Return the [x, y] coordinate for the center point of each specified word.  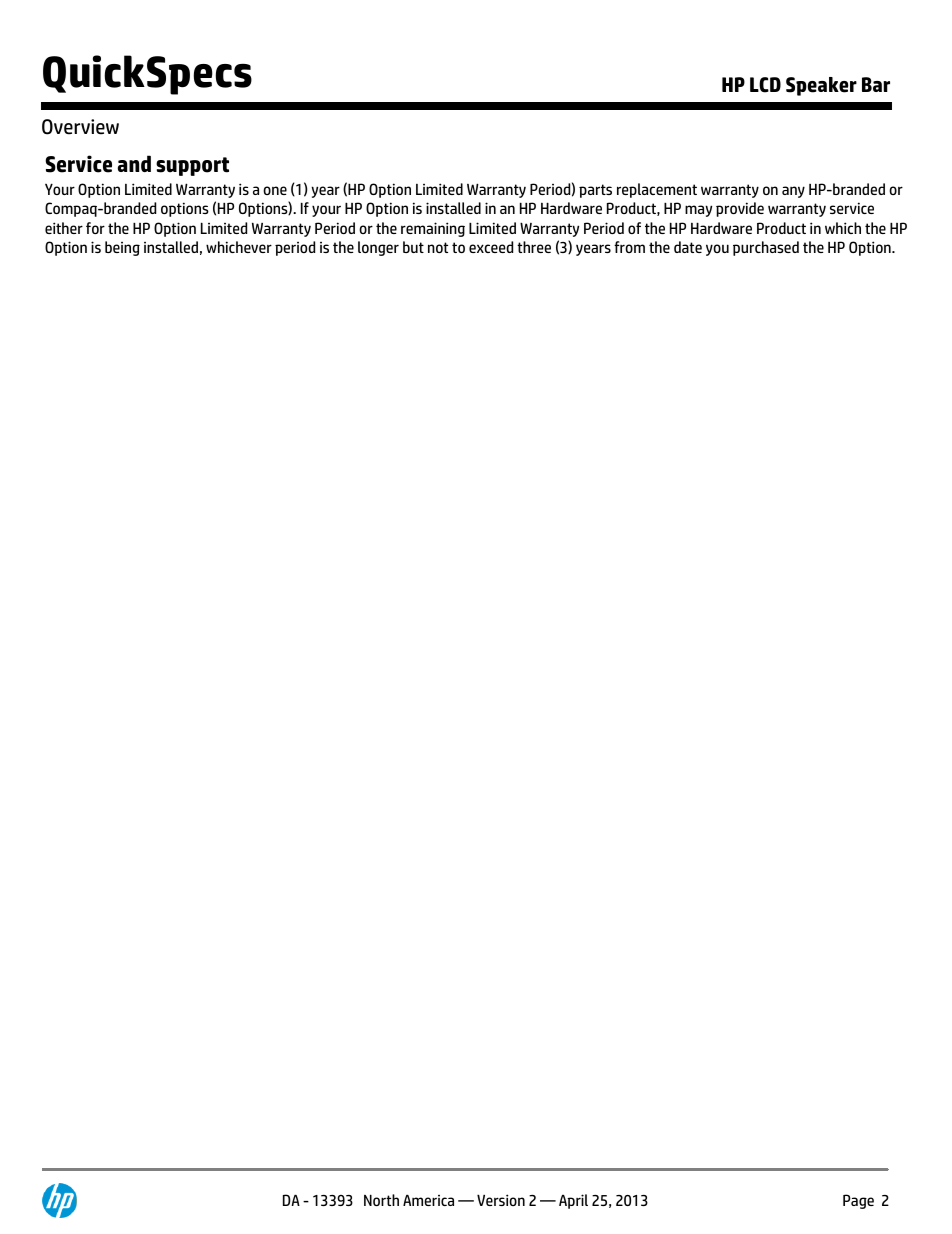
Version [501, 1200]
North [381, 1200]
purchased [766, 248]
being [122, 248]
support [192, 166]
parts [595, 191]
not [438, 247]
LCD [765, 85]
